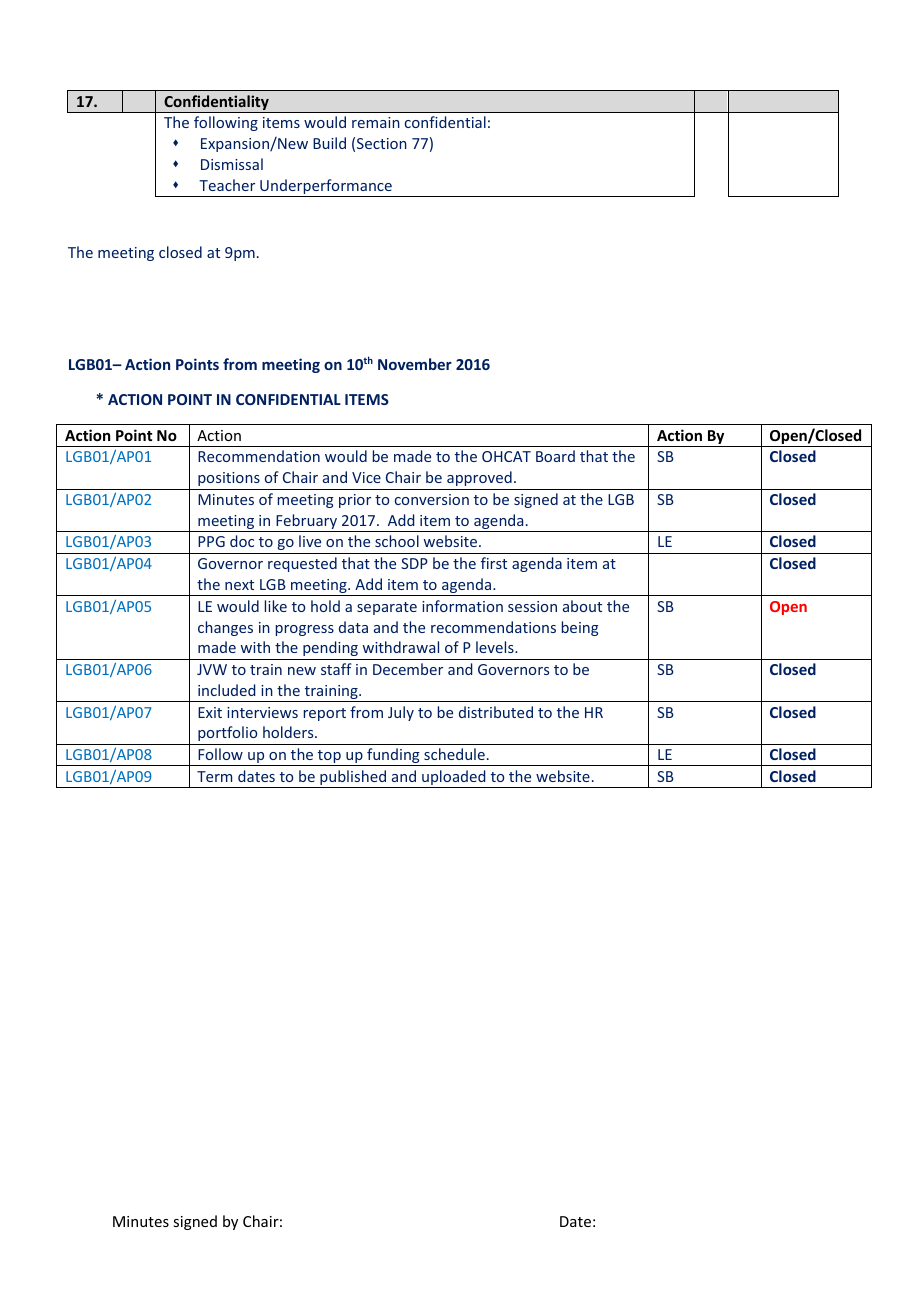 The height and width of the page is (1308, 924). What do you see at coordinates (494, 563) in the page?
I see `first` at bounding box center [494, 563].
